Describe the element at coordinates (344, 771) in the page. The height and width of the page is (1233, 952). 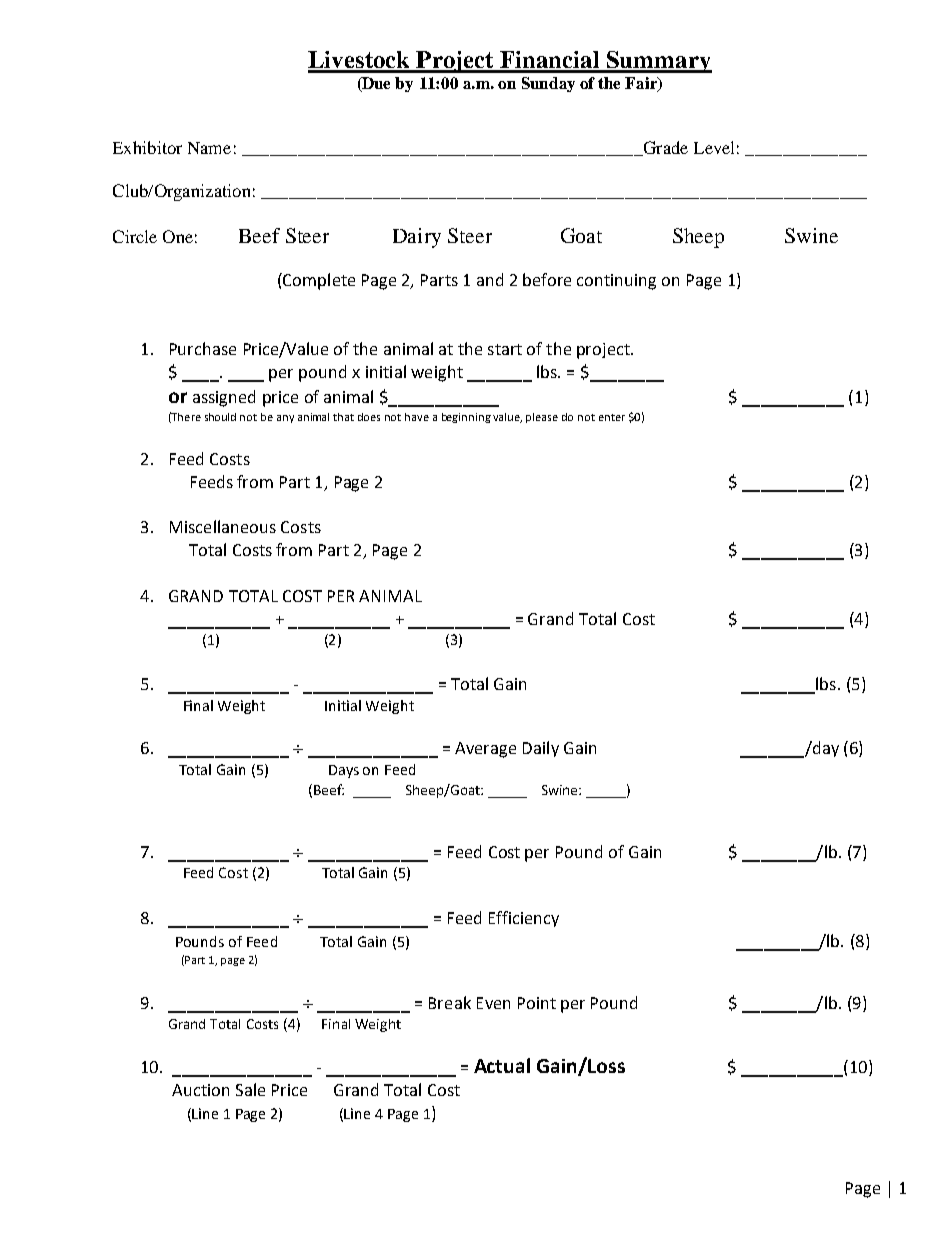
I see `Days` at that location.
